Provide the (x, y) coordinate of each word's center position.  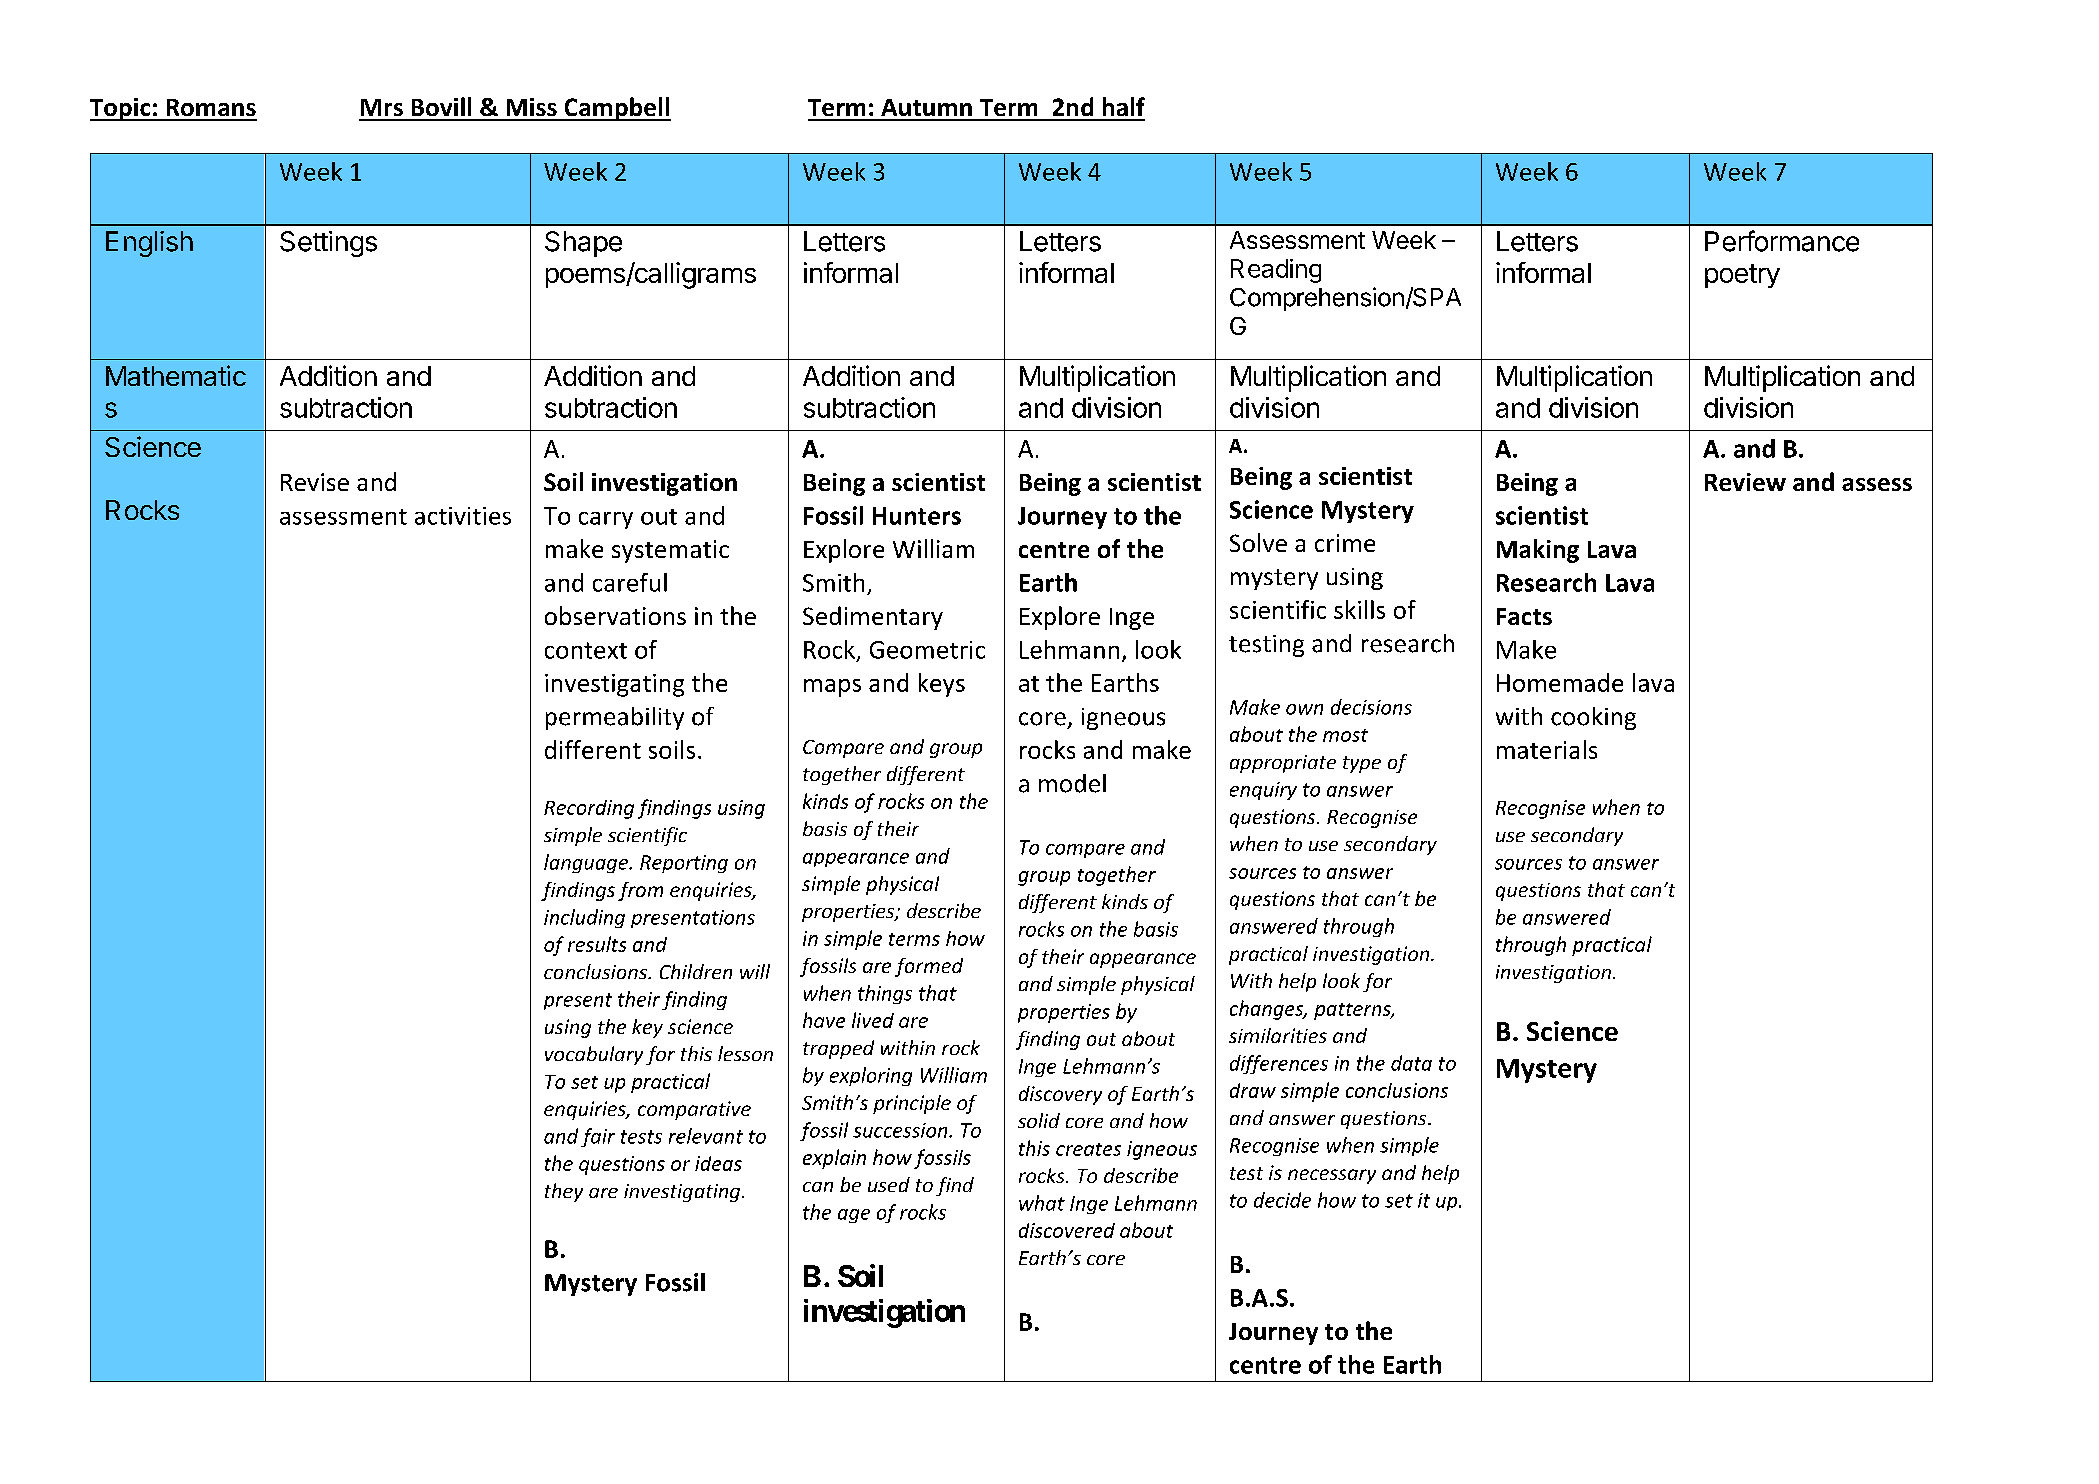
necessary (1332, 1176)
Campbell (616, 109)
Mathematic (176, 375)
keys (942, 685)
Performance (1782, 241)
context (586, 650)
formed (929, 967)
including (584, 918)
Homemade (1560, 682)
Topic (121, 109)
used (889, 1184)
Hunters (917, 516)
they (564, 1192)
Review (1745, 482)
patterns (1353, 1011)
